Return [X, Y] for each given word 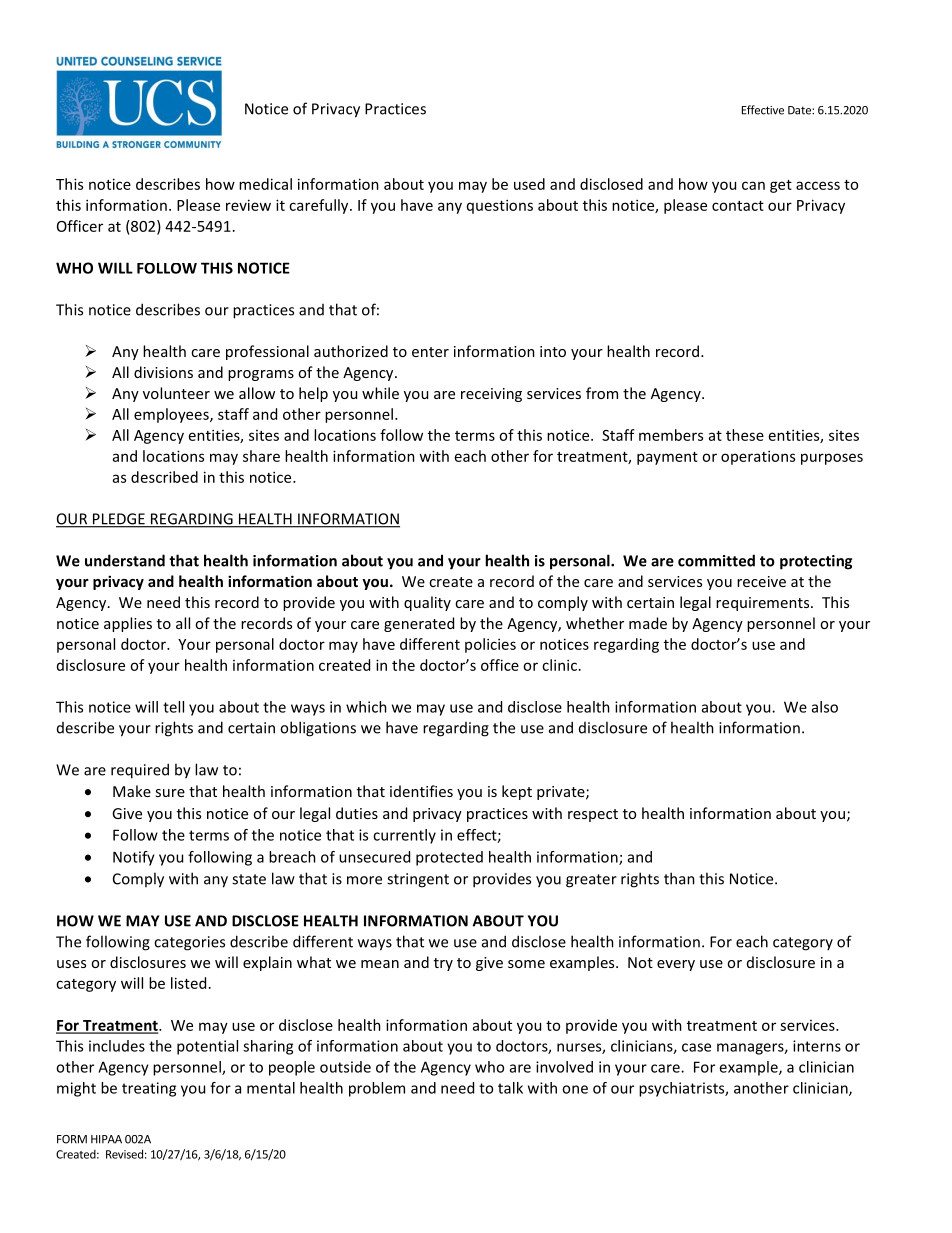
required [140, 771]
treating [149, 1089]
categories [189, 943]
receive [761, 581]
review [248, 205]
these [745, 435]
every [676, 965]
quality [427, 603]
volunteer [176, 393]
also [825, 707]
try [443, 964]
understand [125, 560]
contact [738, 206]
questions [500, 206]
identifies [421, 791]
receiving [491, 395]
